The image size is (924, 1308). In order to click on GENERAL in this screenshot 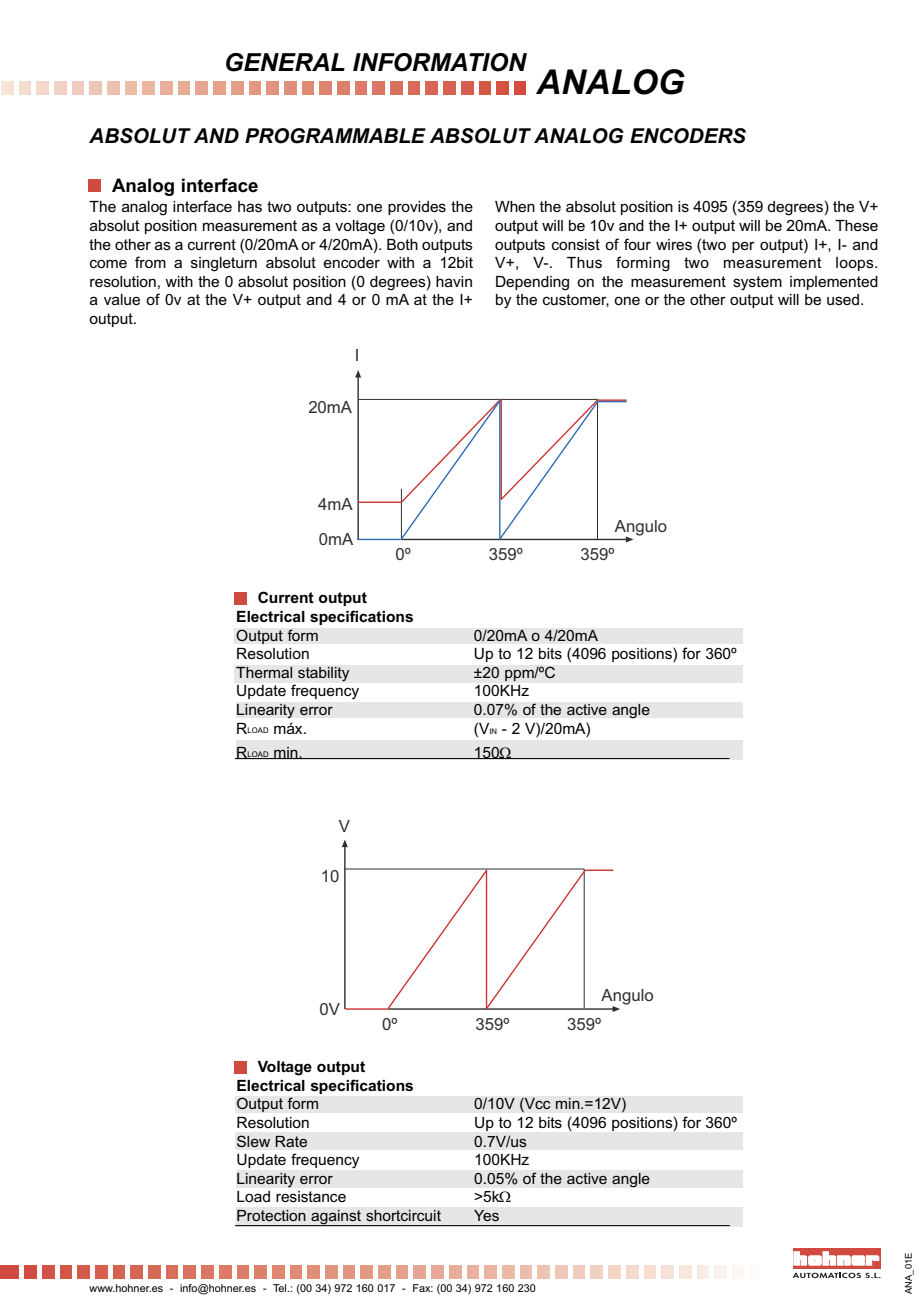, I will do `click(285, 62)`.
